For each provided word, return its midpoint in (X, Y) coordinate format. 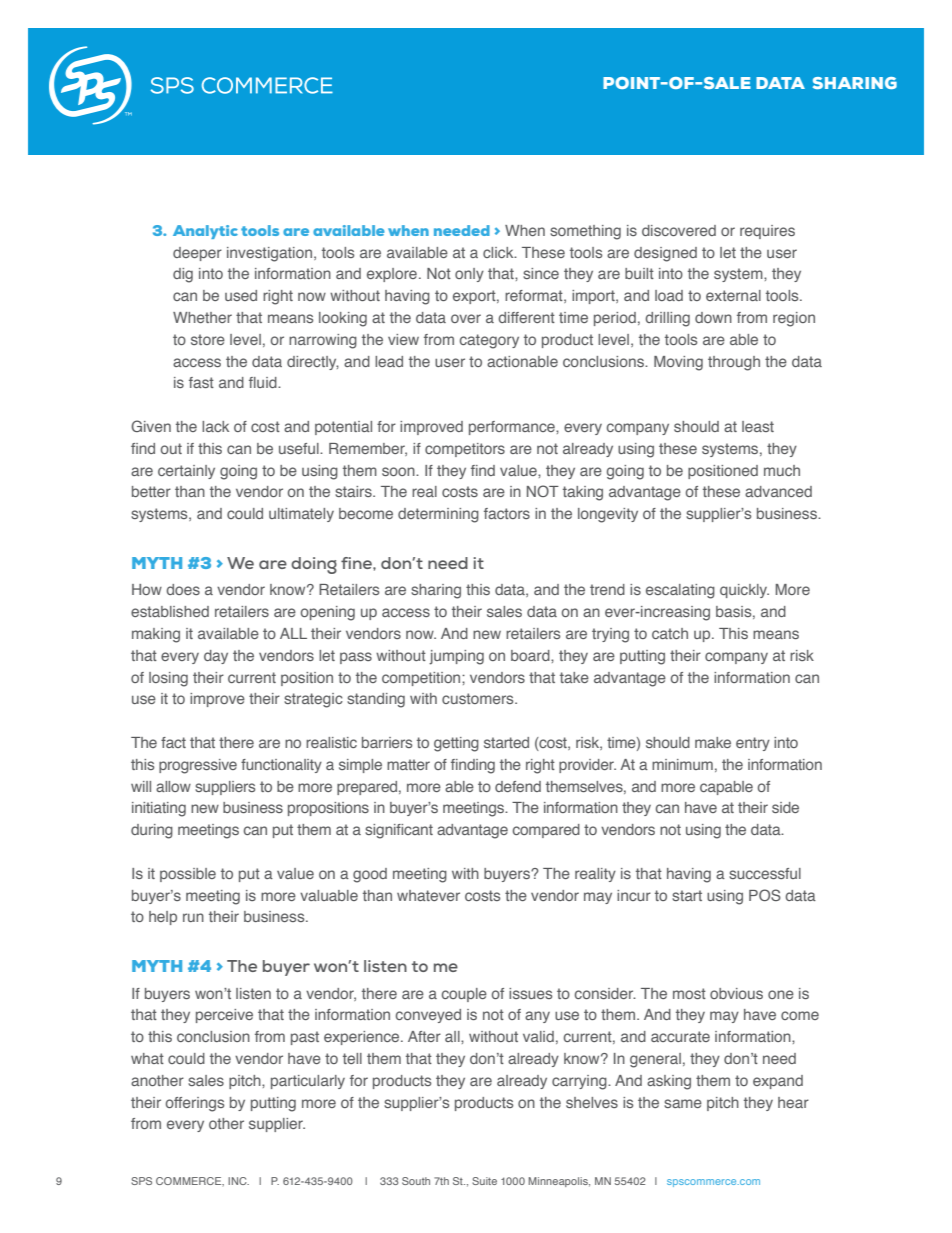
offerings (195, 1104)
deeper (197, 254)
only (469, 275)
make (713, 742)
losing (168, 679)
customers (479, 698)
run (193, 917)
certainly (186, 472)
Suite (484, 1181)
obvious (736, 993)
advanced (778, 491)
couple (464, 995)
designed (665, 254)
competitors (465, 450)
